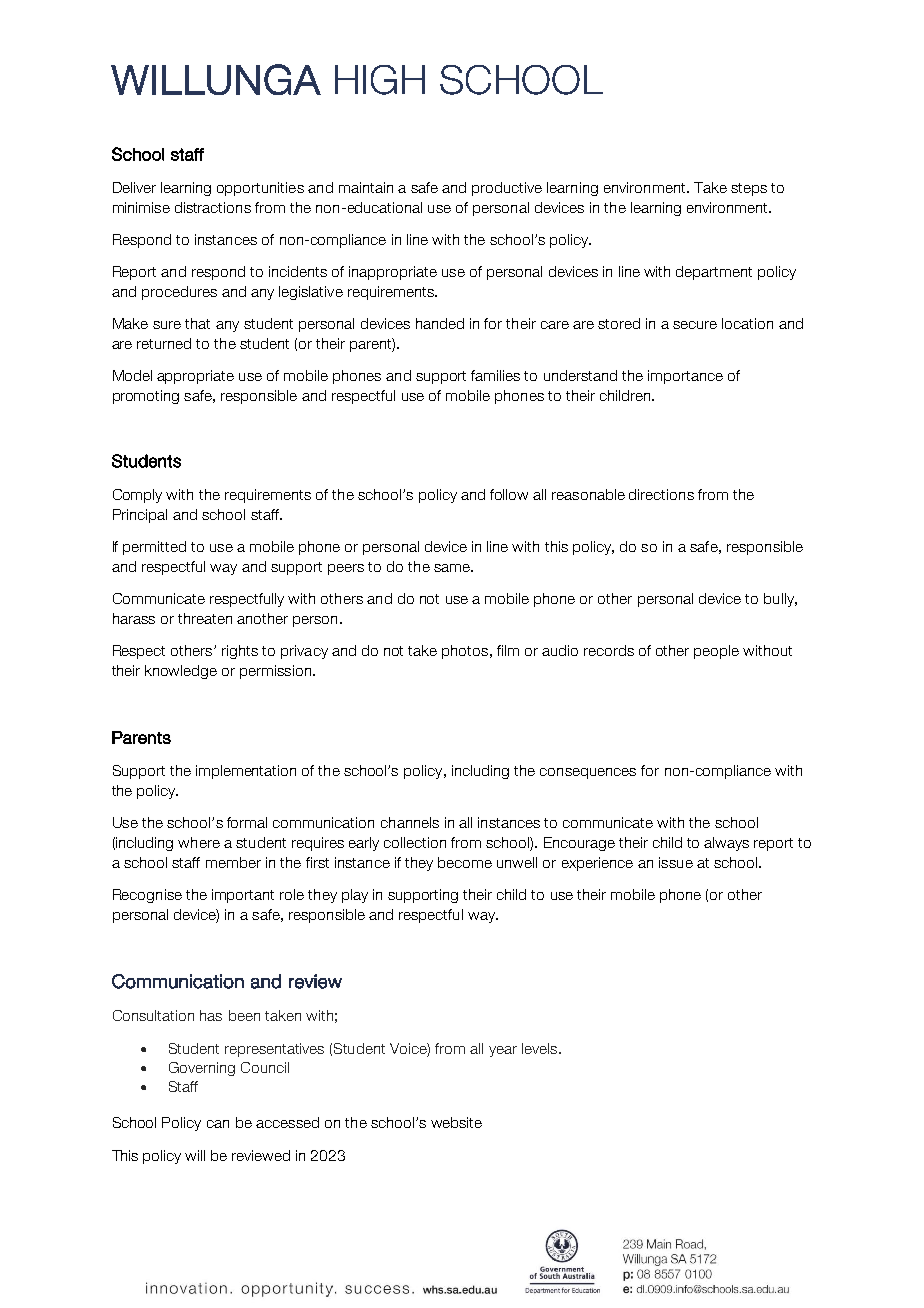 This document has height=1308, width=924. What do you see at coordinates (380, 80) in the document?
I see `HIGH` at bounding box center [380, 80].
